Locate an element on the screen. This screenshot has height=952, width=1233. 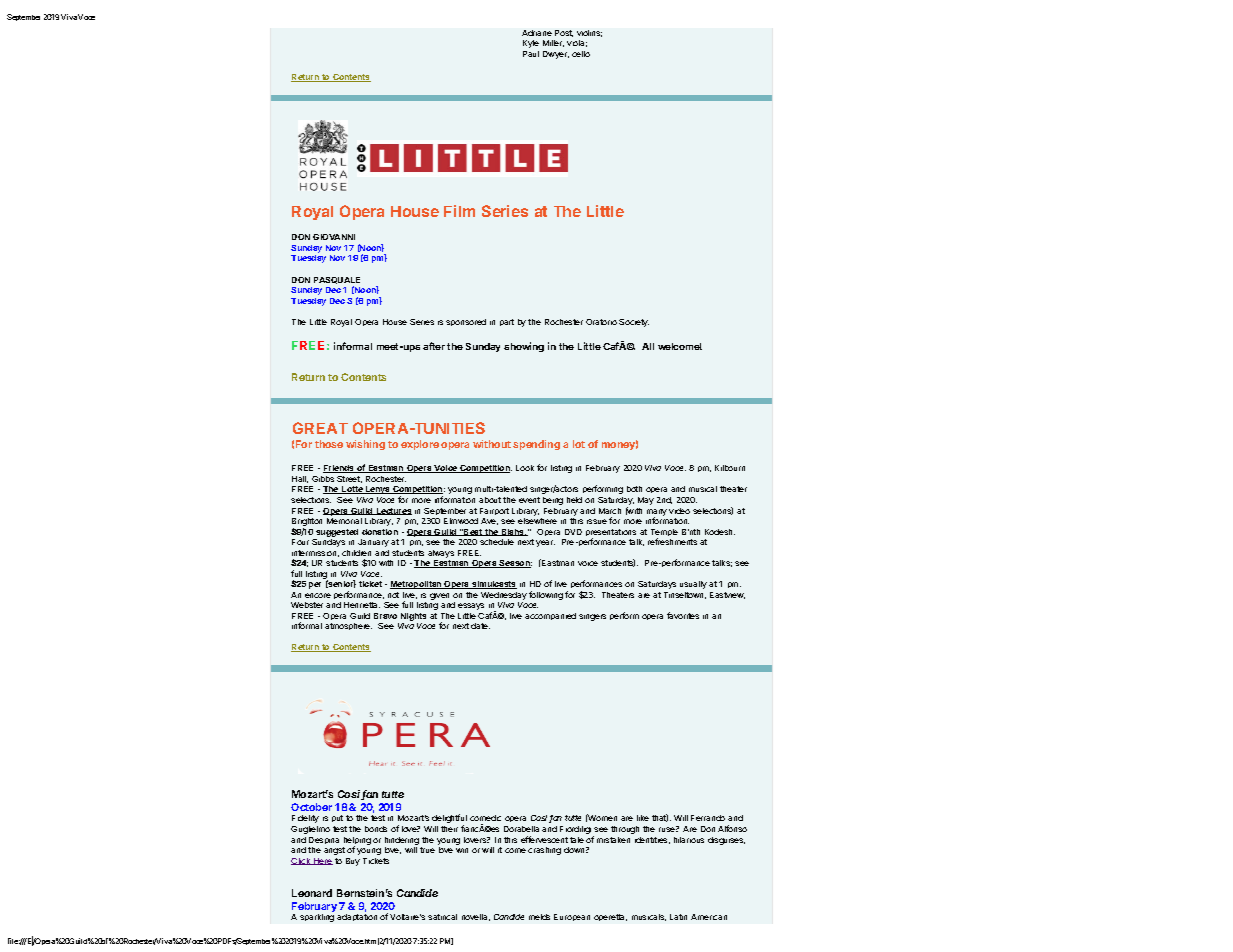
favorites is located at coordinates (683, 615).
